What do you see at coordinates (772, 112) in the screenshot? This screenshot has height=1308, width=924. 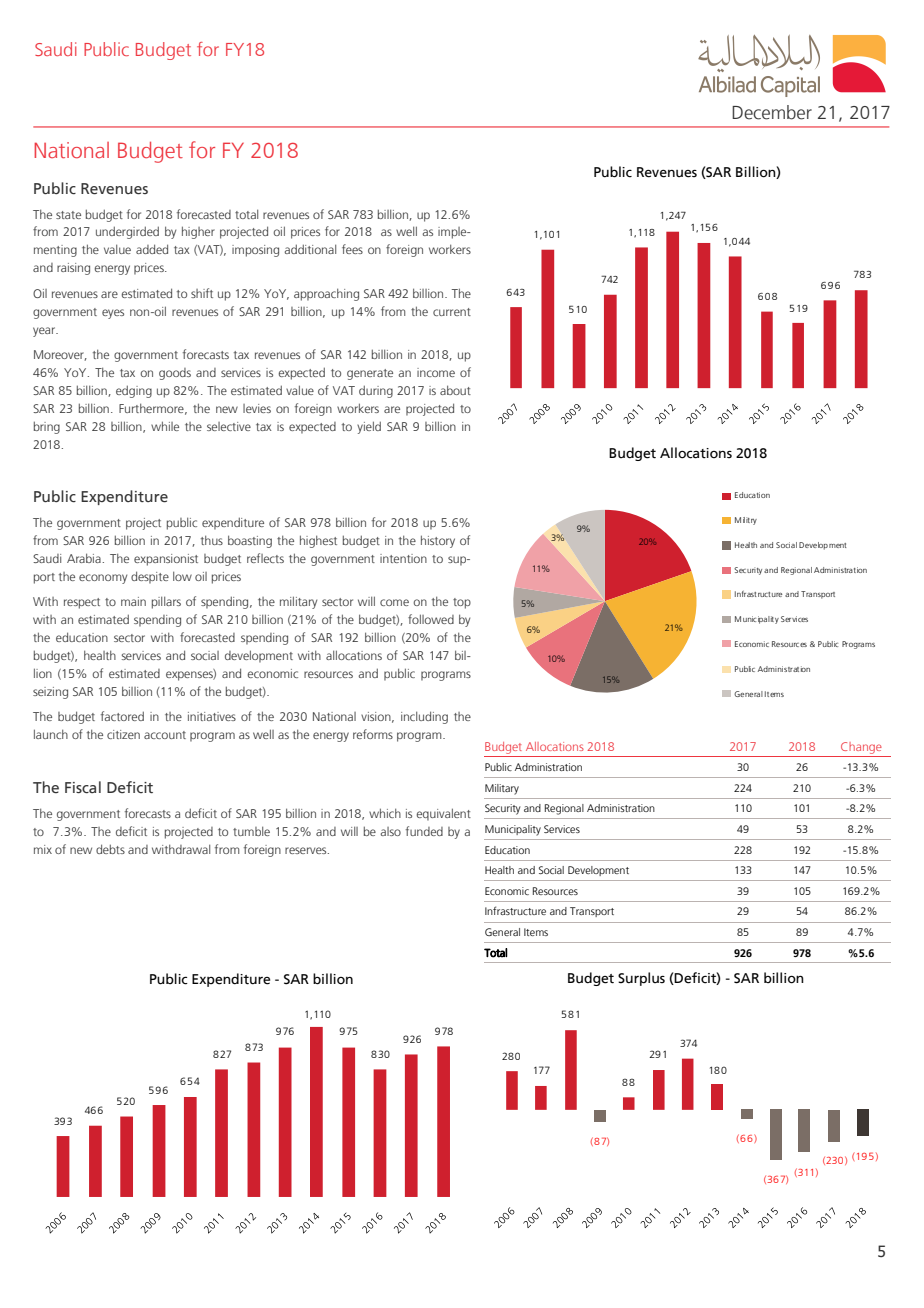 I see `December` at bounding box center [772, 112].
